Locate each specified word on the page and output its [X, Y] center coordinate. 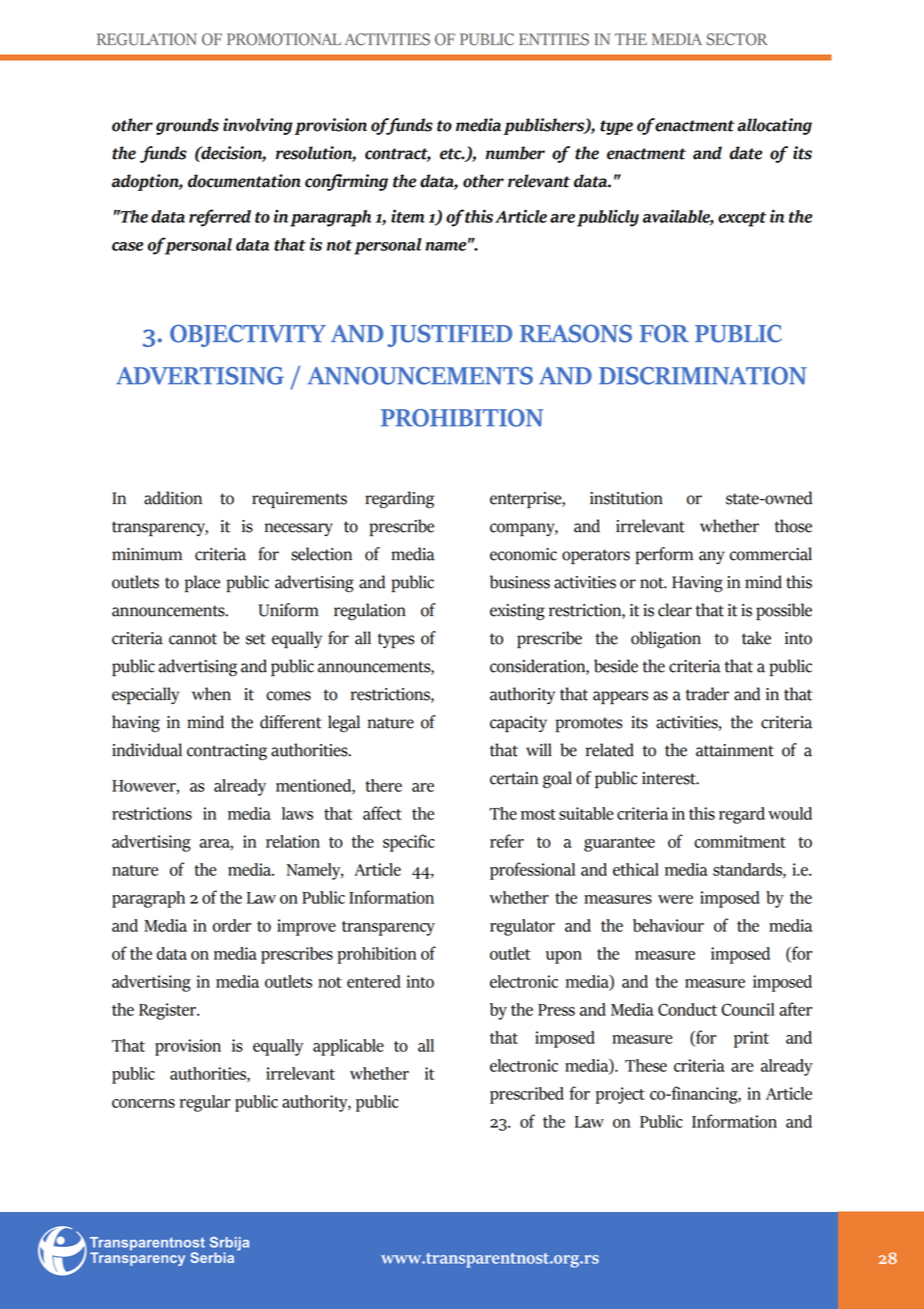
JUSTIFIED [450, 335]
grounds [187, 126]
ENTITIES [554, 39]
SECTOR [737, 39]
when [211, 694]
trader [707, 694]
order [232, 925]
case [127, 246]
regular [205, 1103]
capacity [518, 724]
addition [173, 498]
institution [626, 498]
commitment [740, 841]
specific [409, 843]
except [742, 219]
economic [523, 554]
